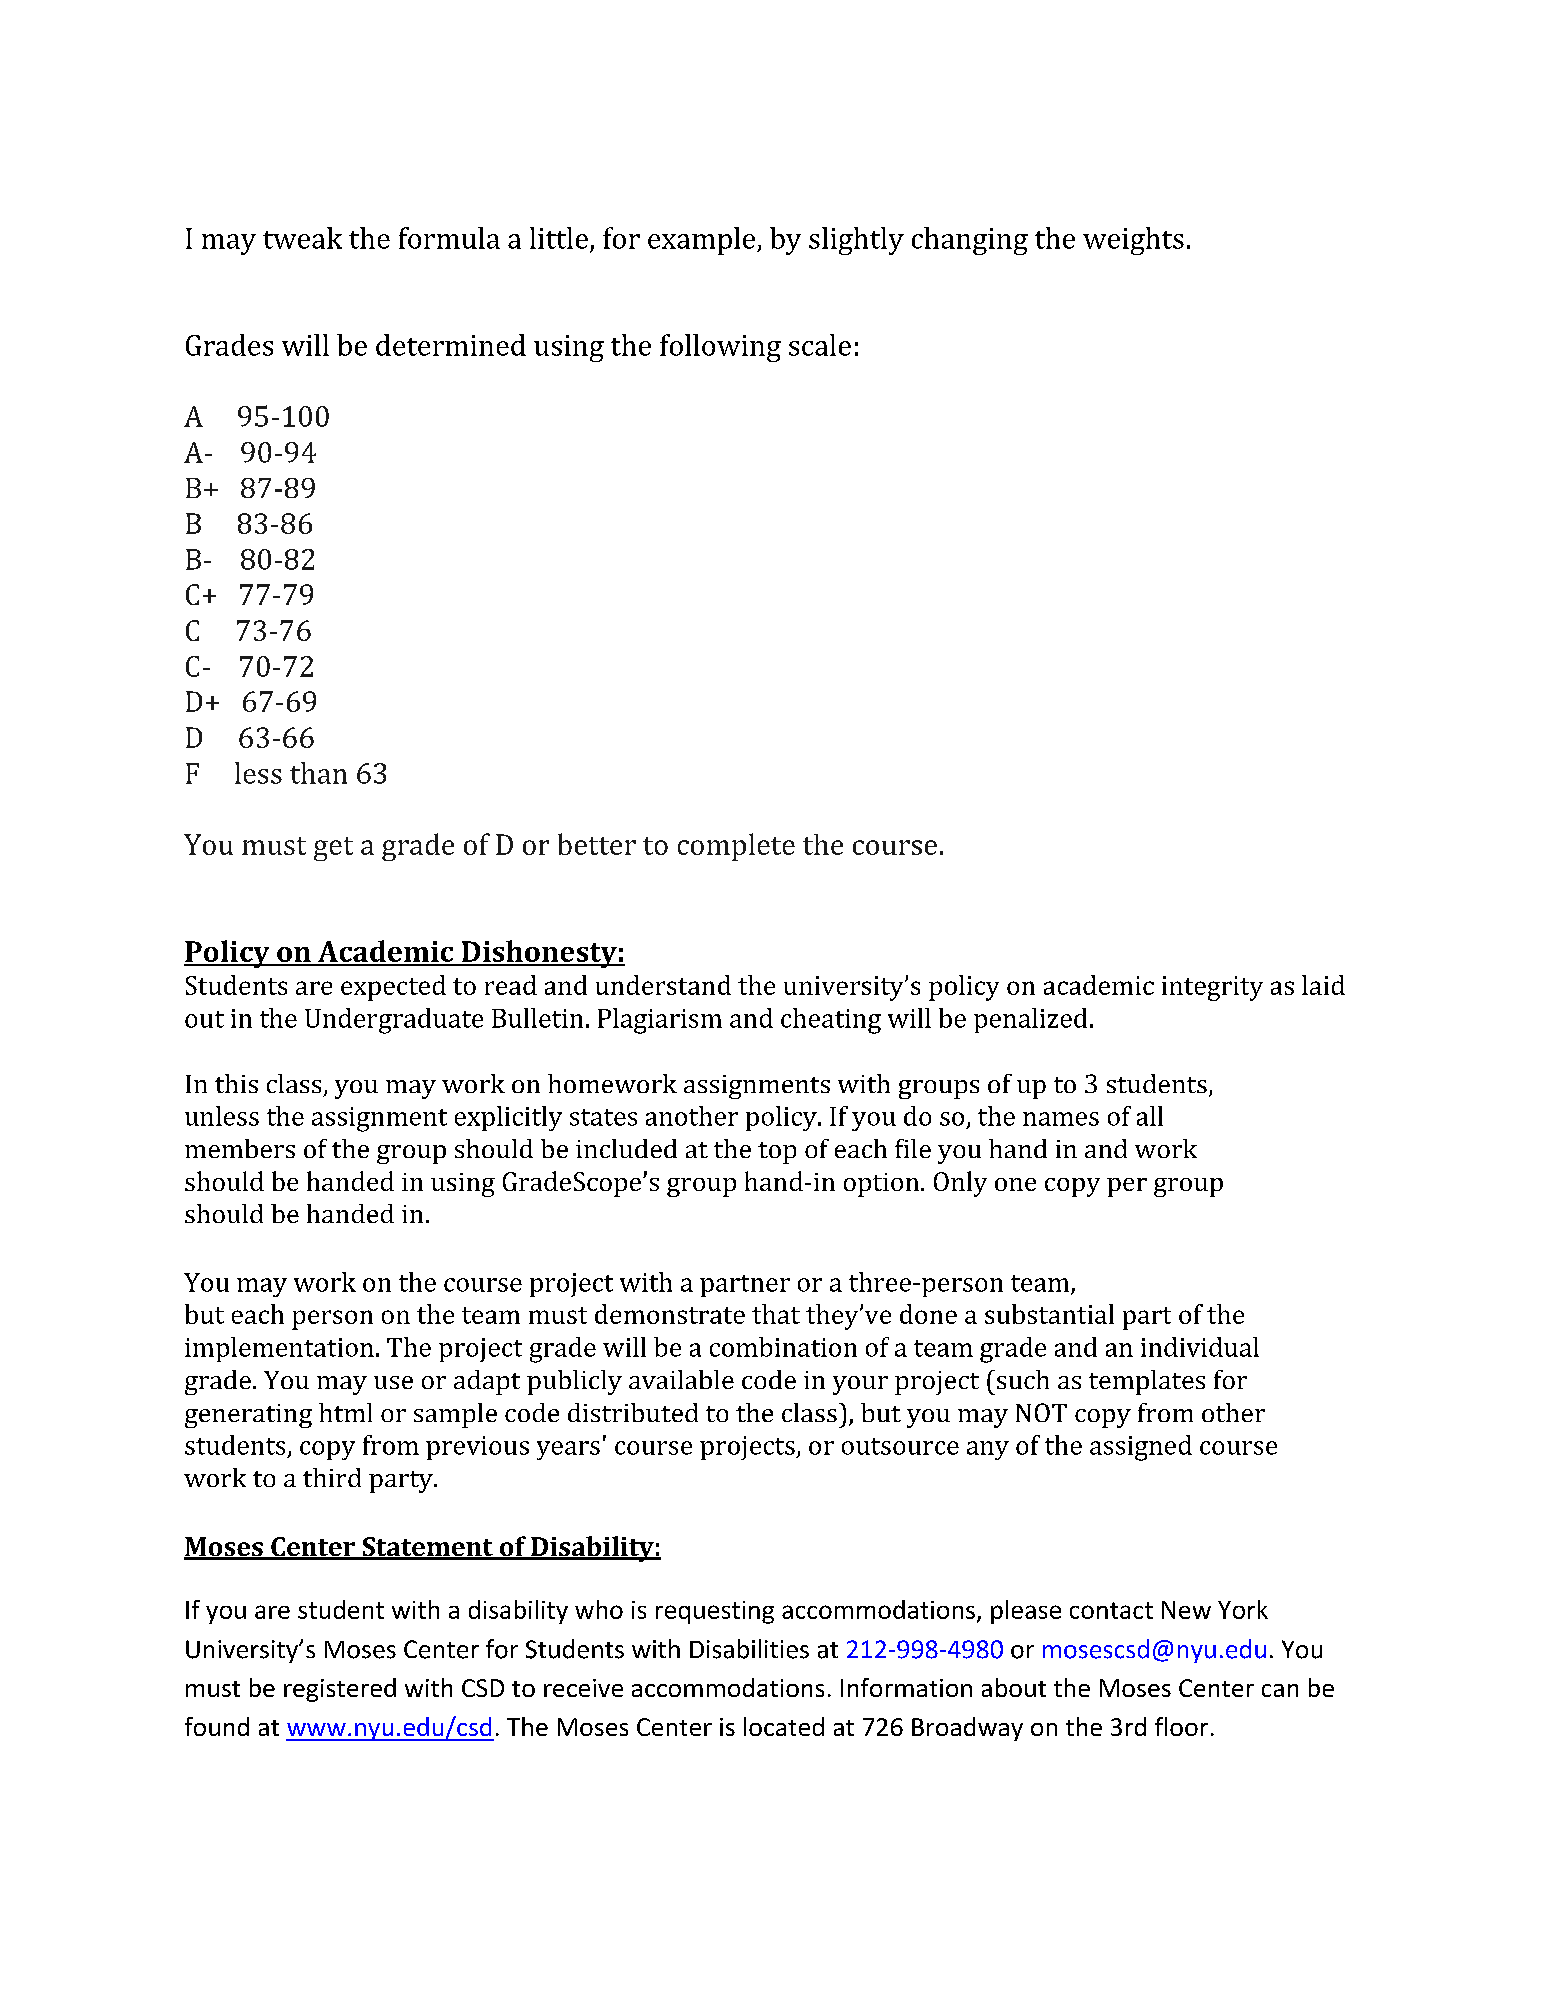 The width and height of the screenshot is (1551, 2007). I want to click on weights, so click(1133, 241).
